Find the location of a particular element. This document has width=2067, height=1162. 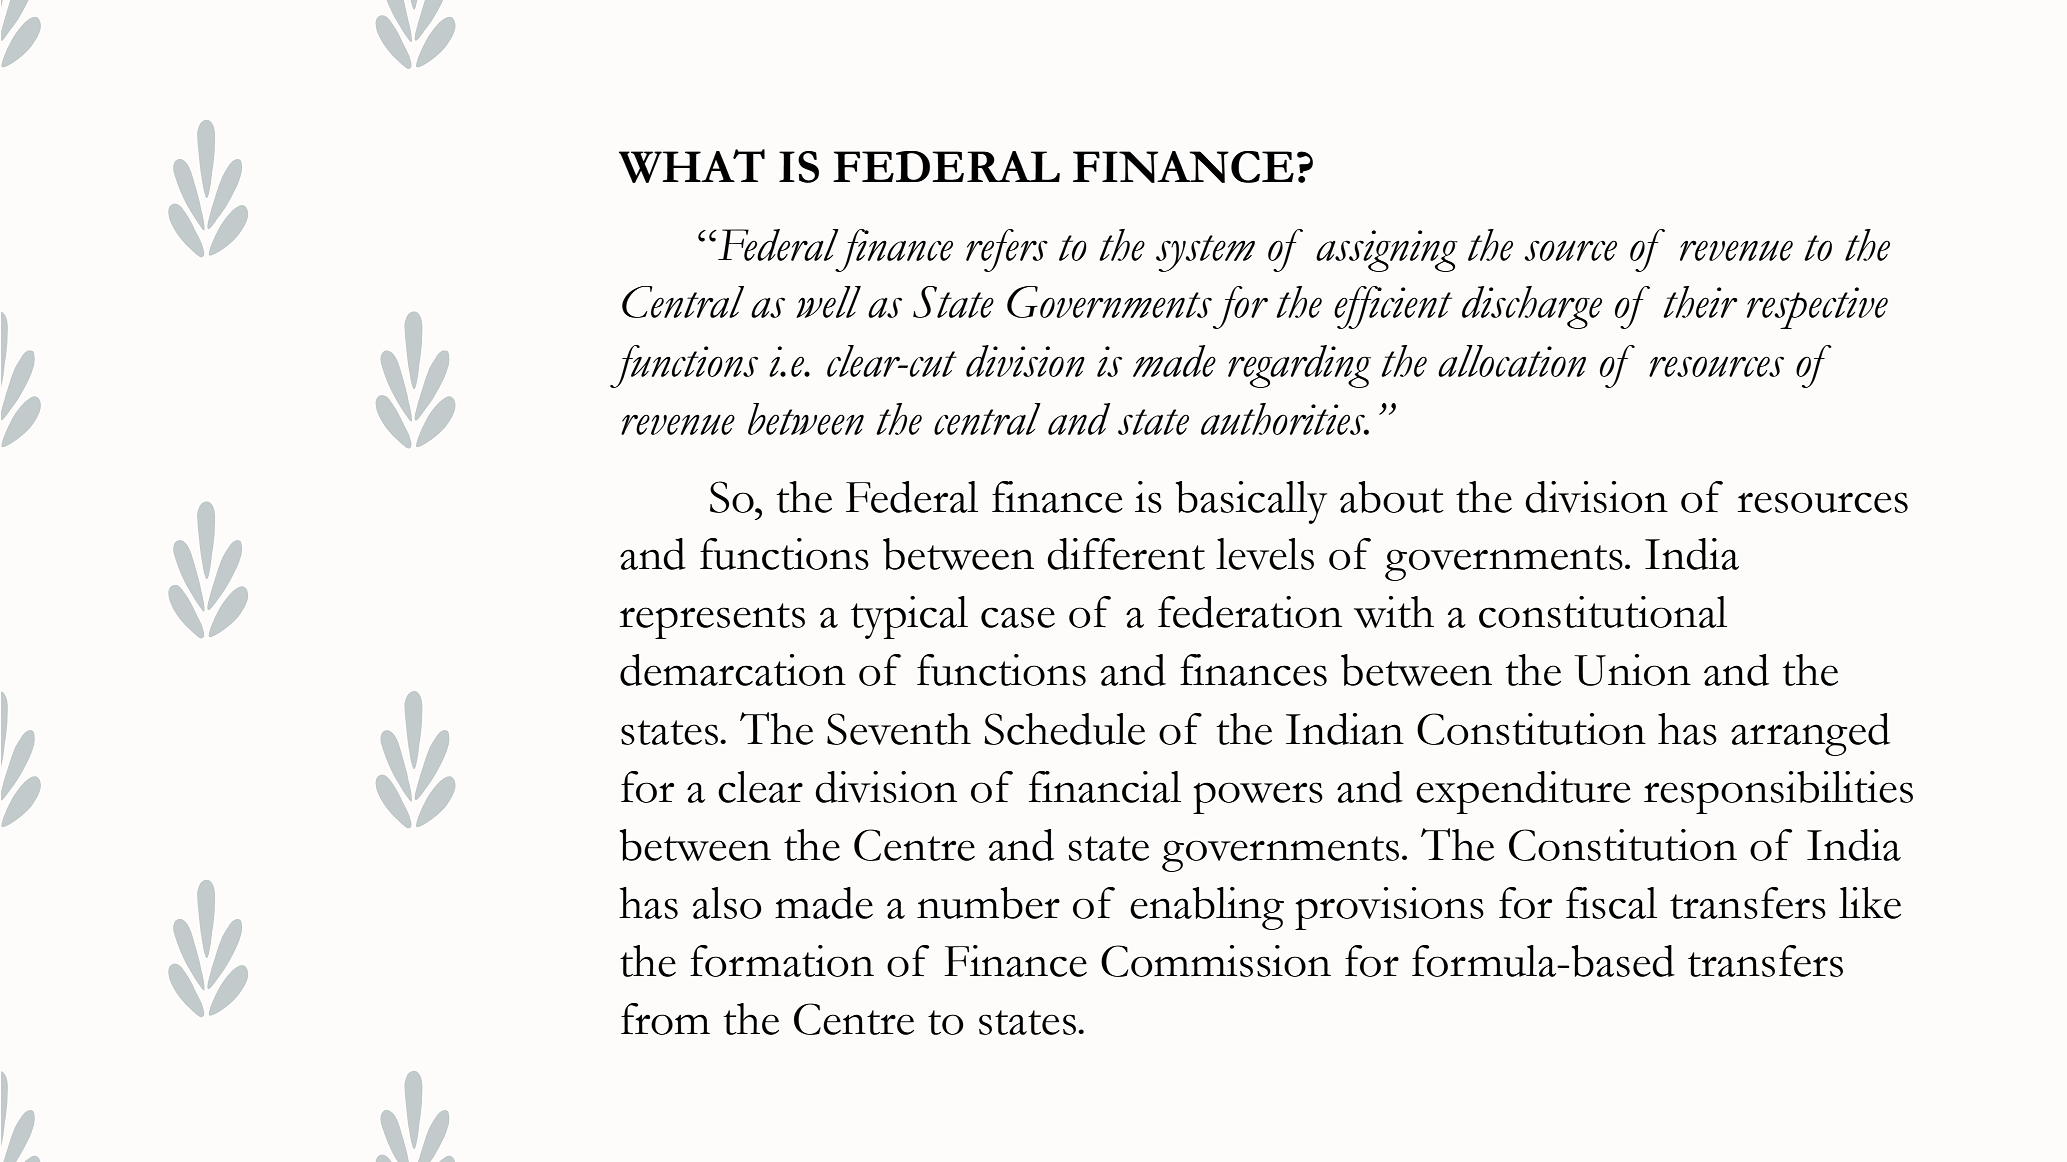

Seventh is located at coordinates (899, 729).
